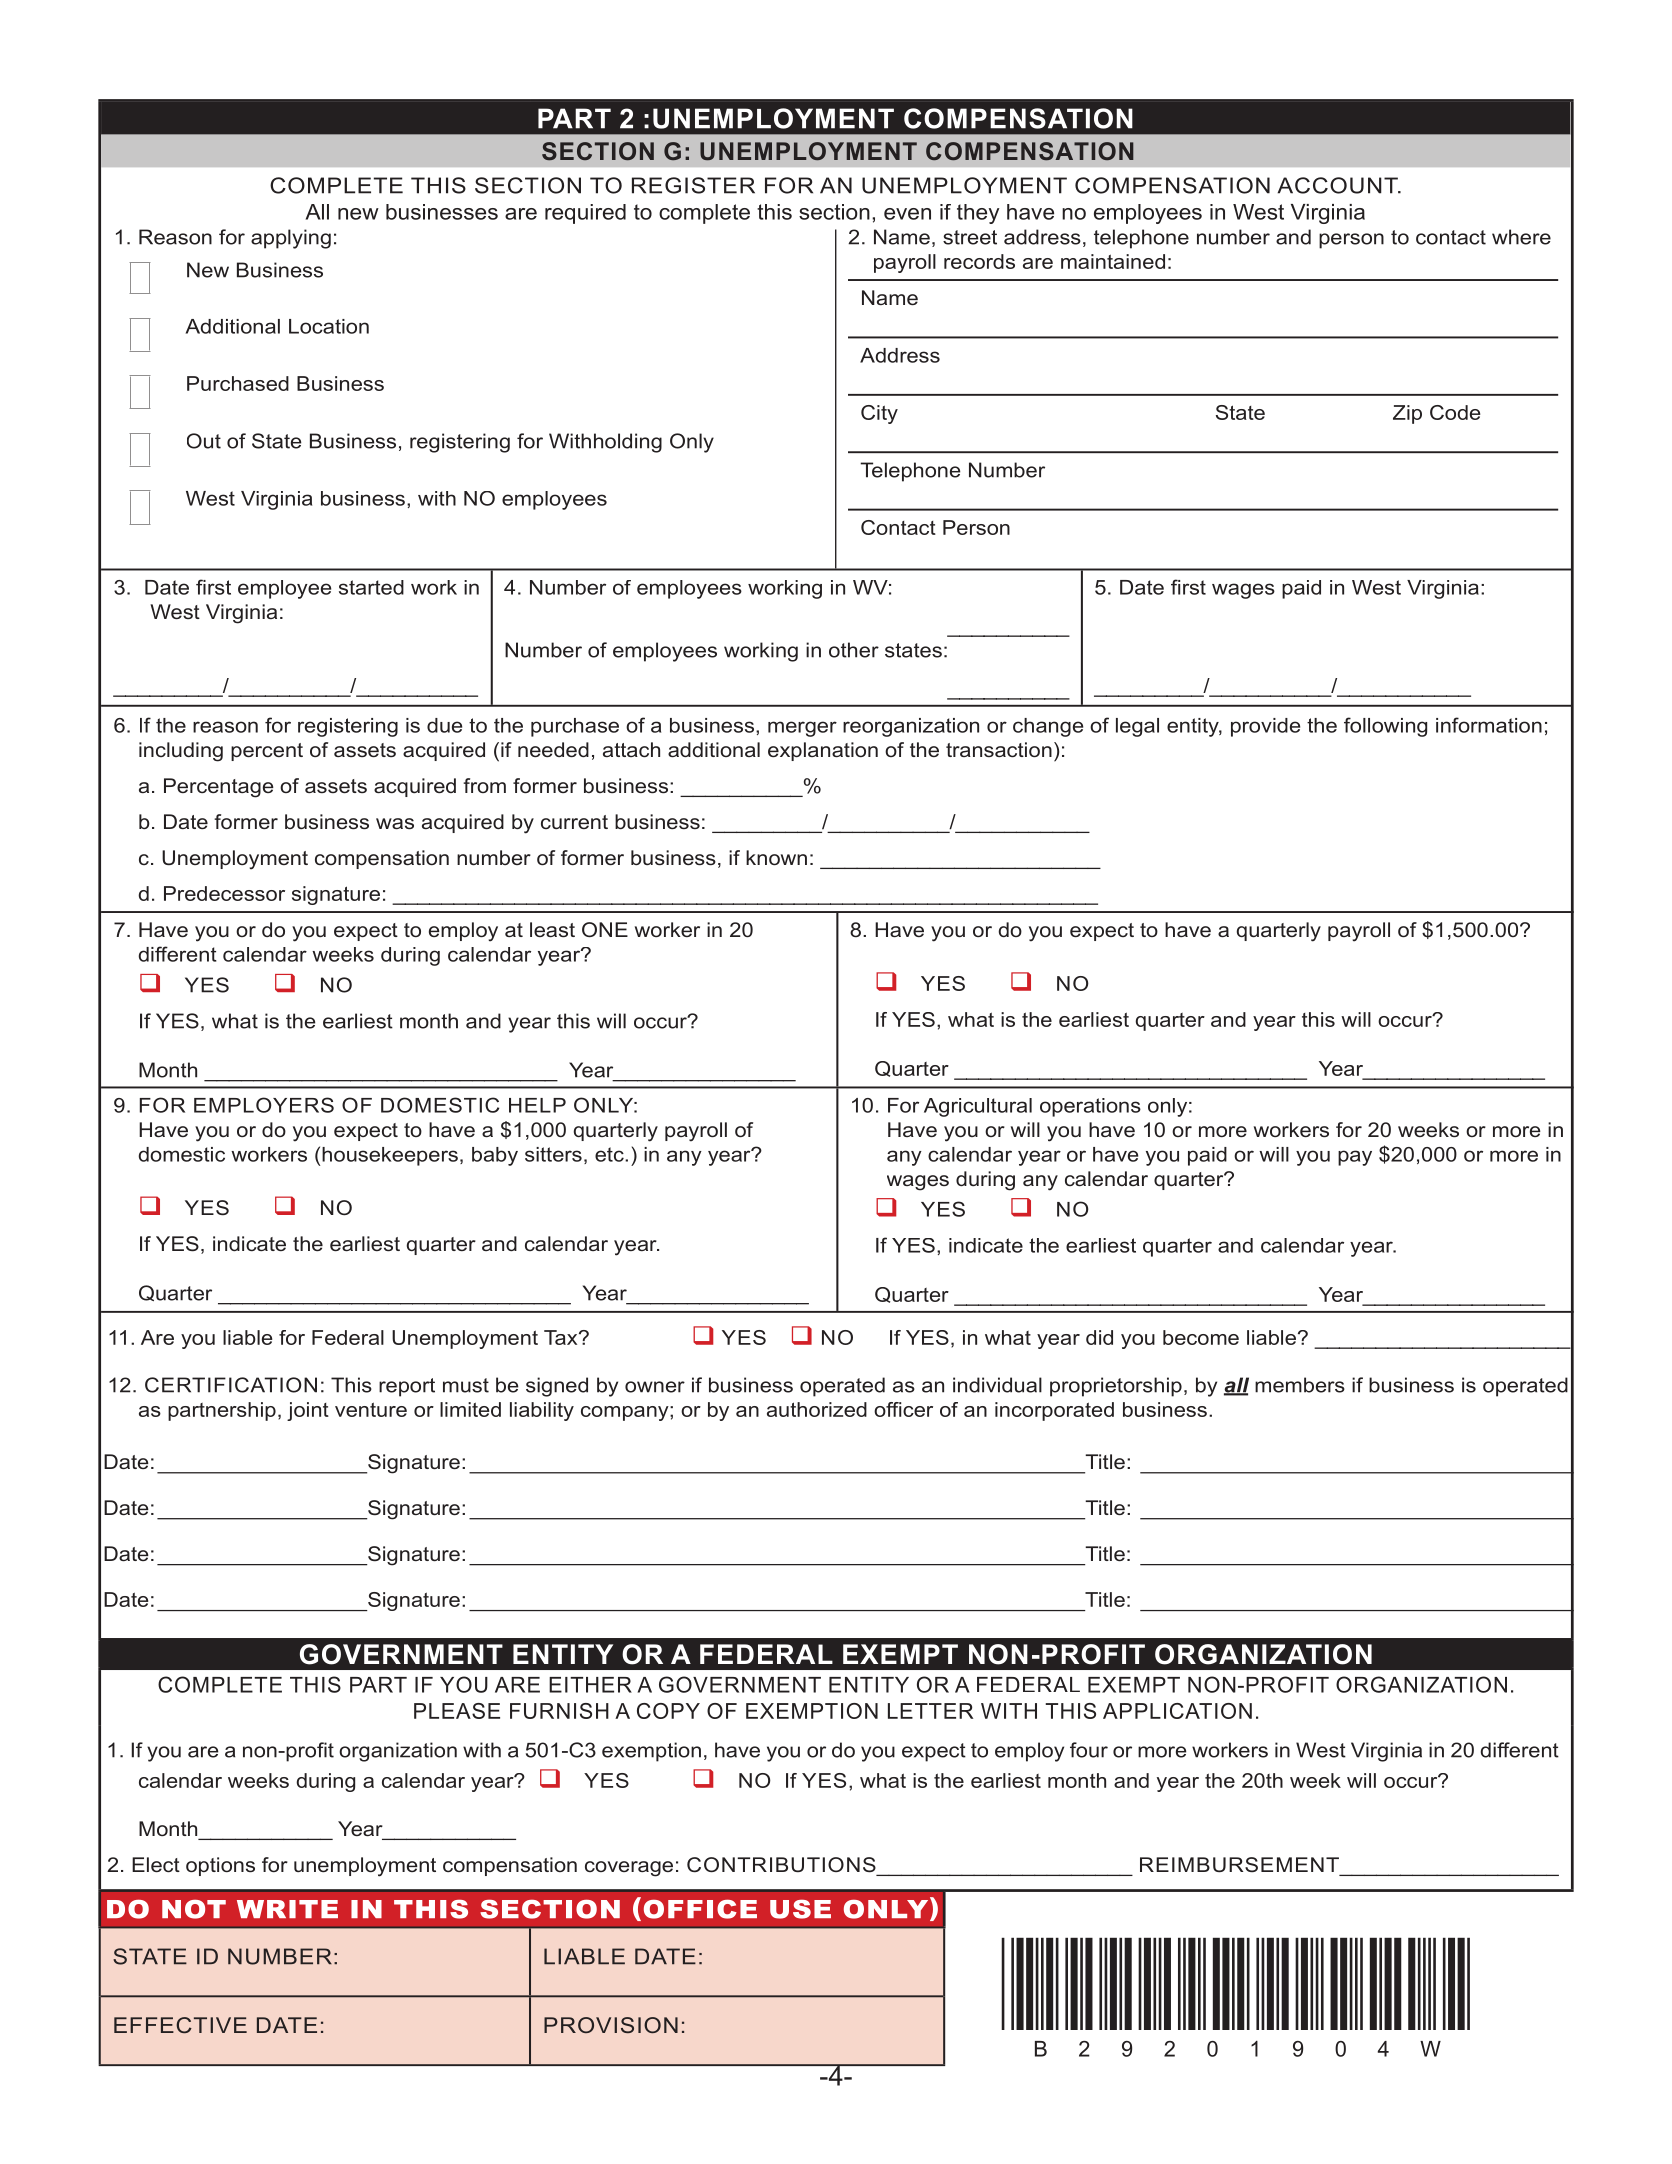 Image resolution: width=1672 pixels, height=2164 pixels. I want to click on ACCOUNT, so click(1338, 185).
